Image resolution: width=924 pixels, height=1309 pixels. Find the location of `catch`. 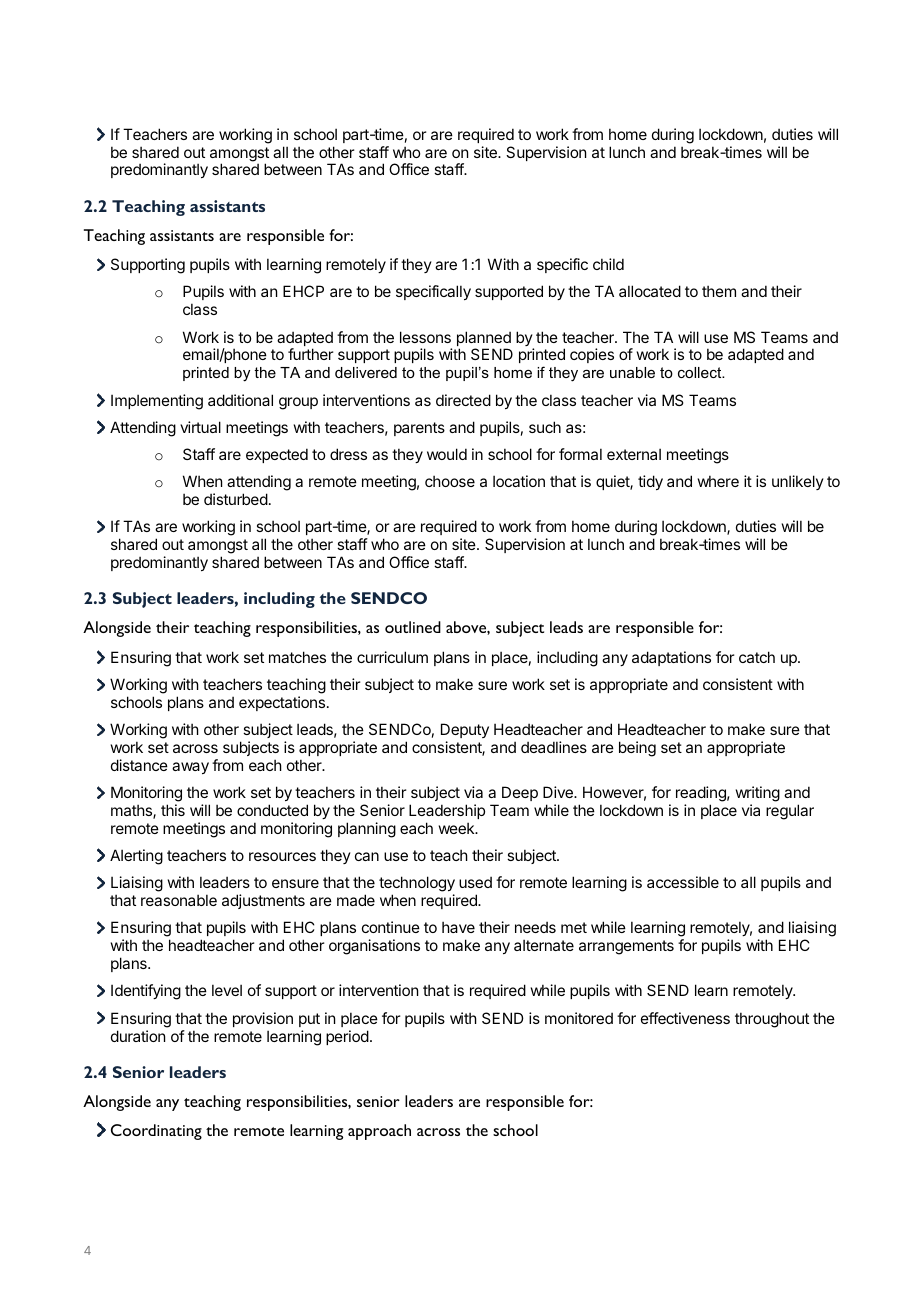

catch is located at coordinates (757, 657).
